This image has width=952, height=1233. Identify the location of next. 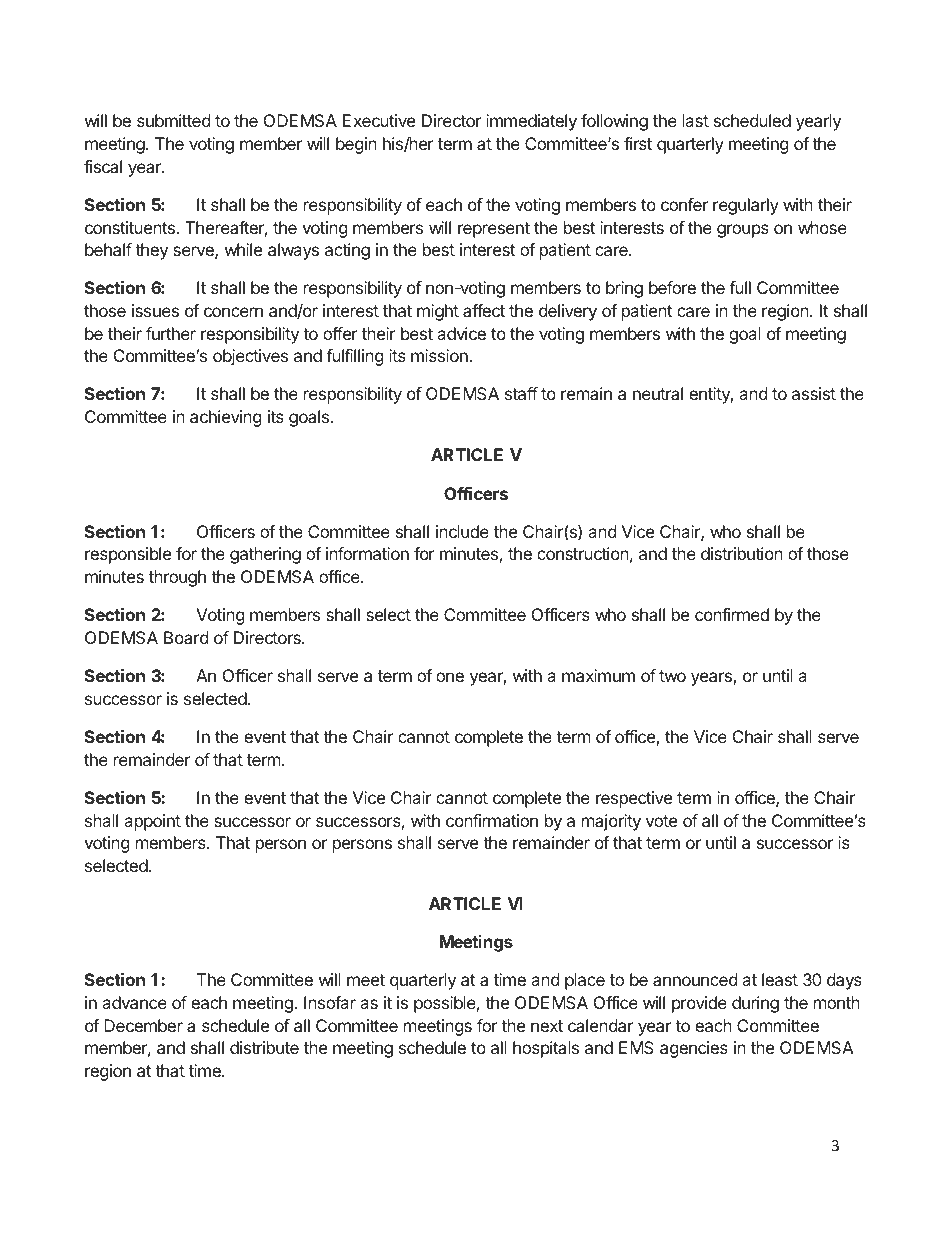
(547, 1026).
